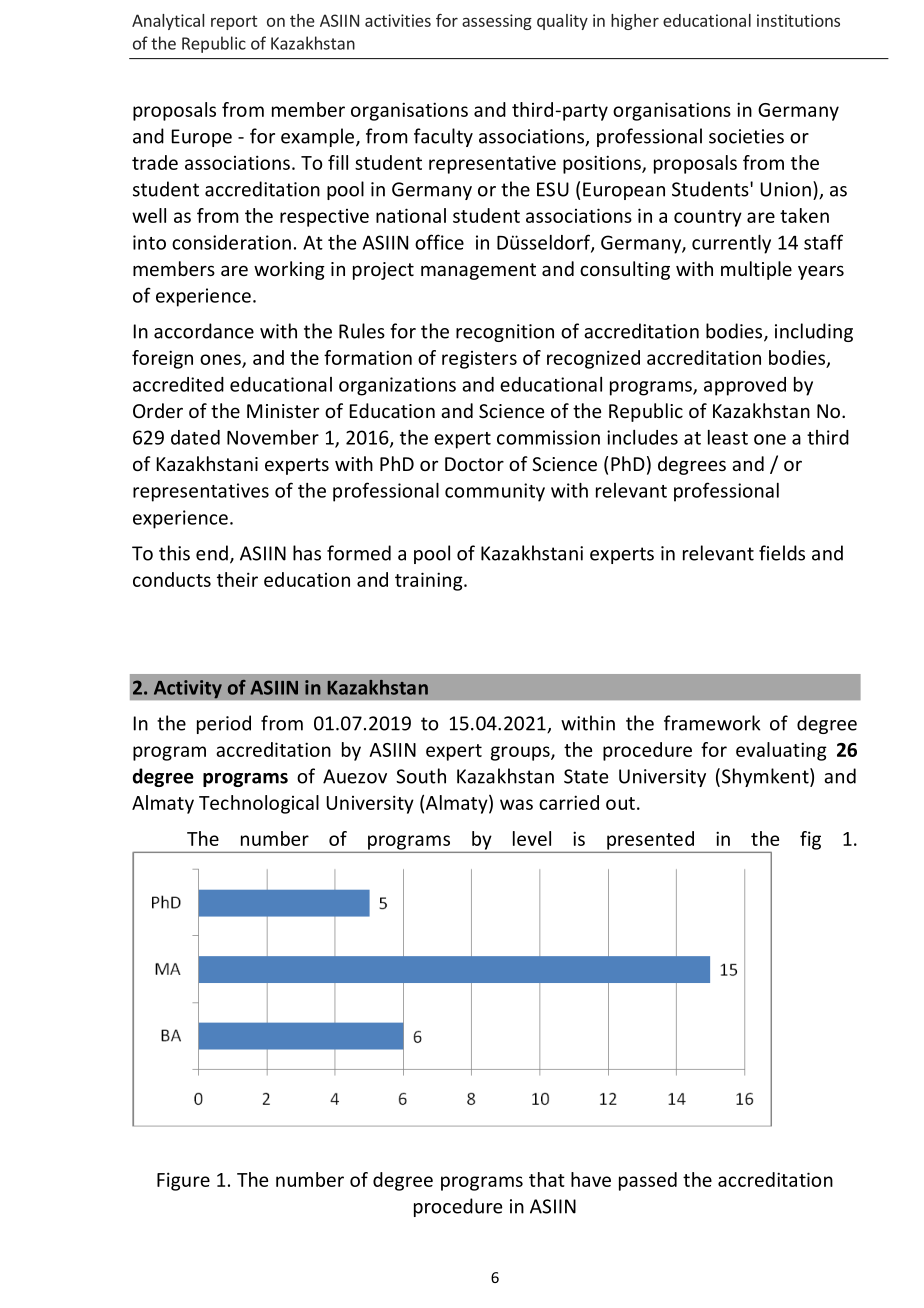  Describe the element at coordinates (497, 22) in the screenshot. I see `assessing` at that location.
